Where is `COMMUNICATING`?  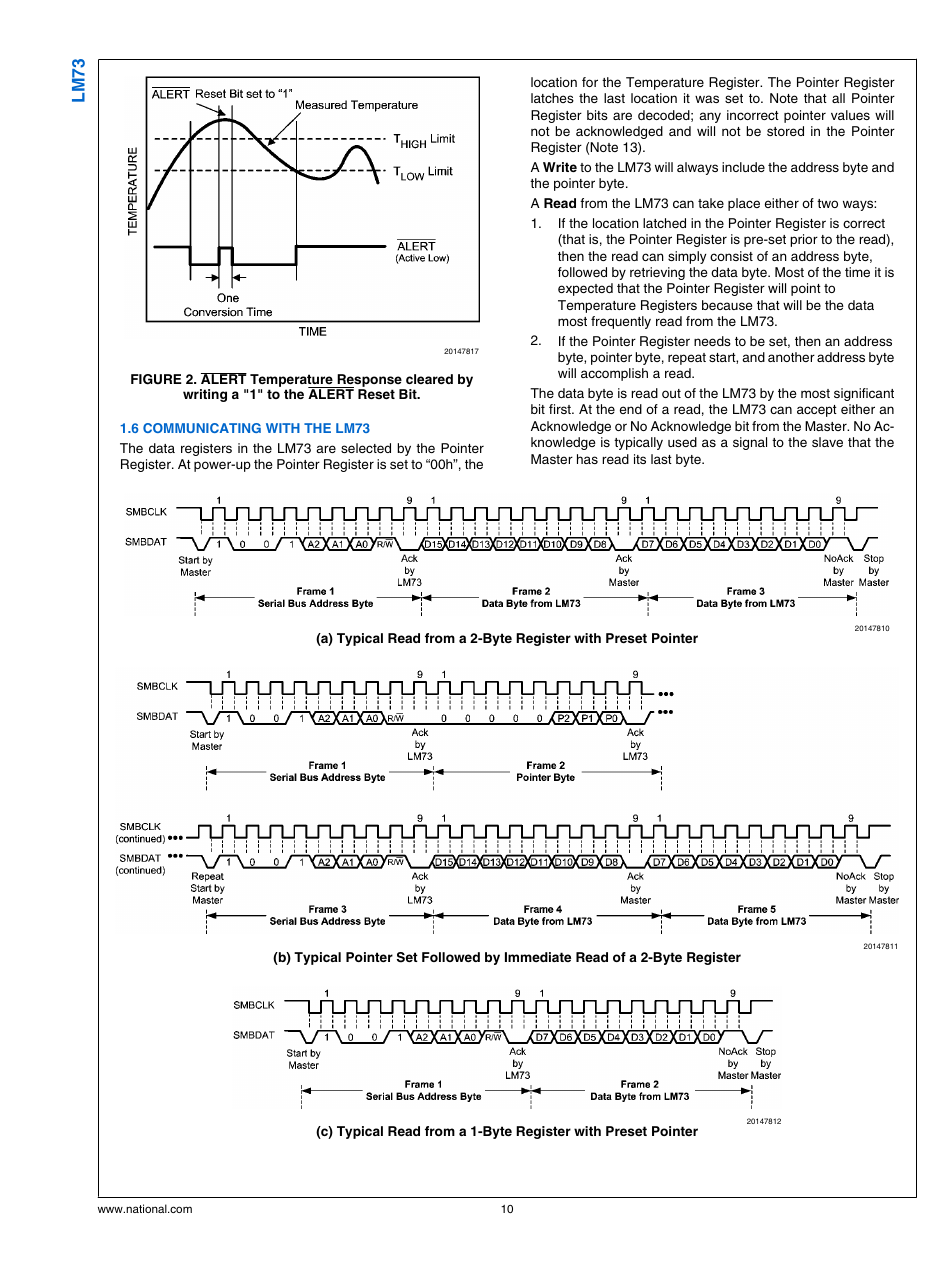 COMMUNICATING is located at coordinates (202, 428).
